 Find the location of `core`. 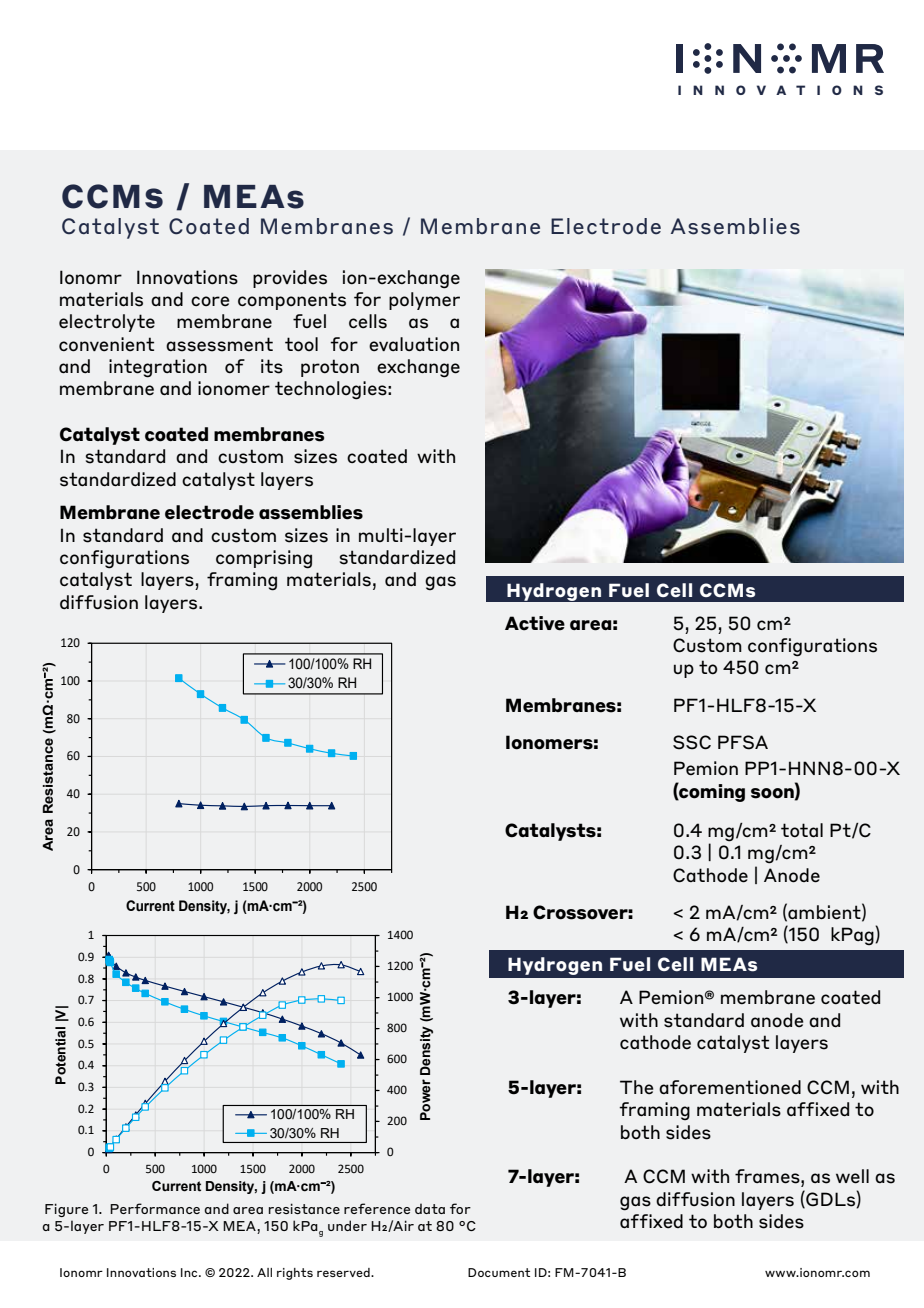

core is located at coordinates (210, 301).
